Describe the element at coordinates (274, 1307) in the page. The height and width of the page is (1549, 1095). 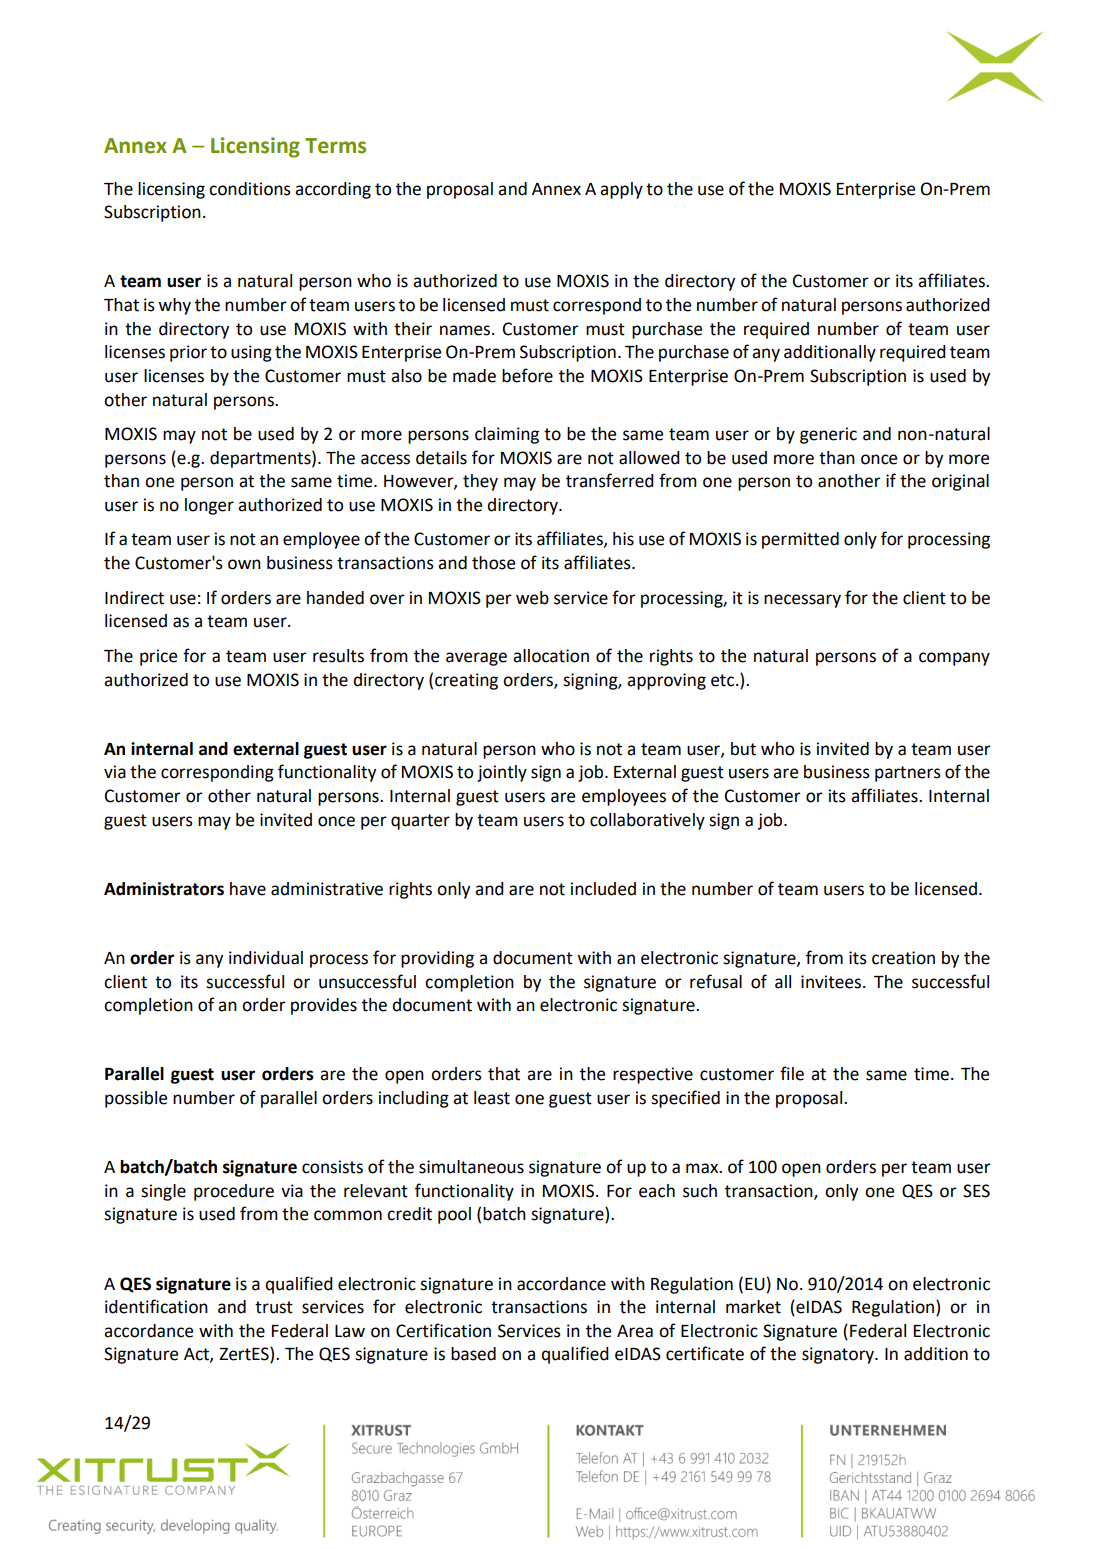
I see `trust` at that location.
